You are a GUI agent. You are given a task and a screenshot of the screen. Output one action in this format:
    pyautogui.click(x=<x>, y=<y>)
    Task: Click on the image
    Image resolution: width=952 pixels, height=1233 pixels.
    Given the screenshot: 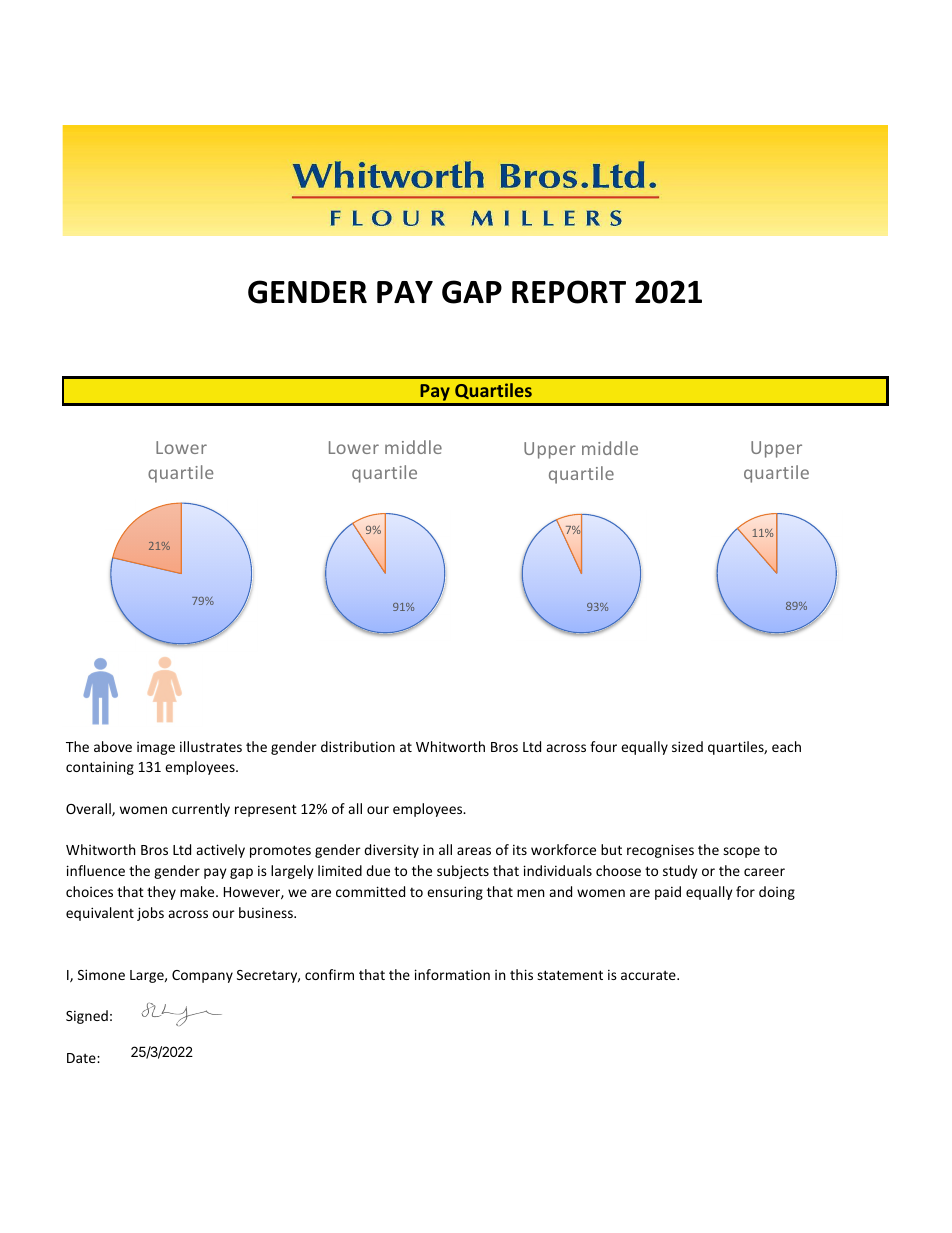 What is the action you would take?
    pyautogui.click(x=156, y=748)
